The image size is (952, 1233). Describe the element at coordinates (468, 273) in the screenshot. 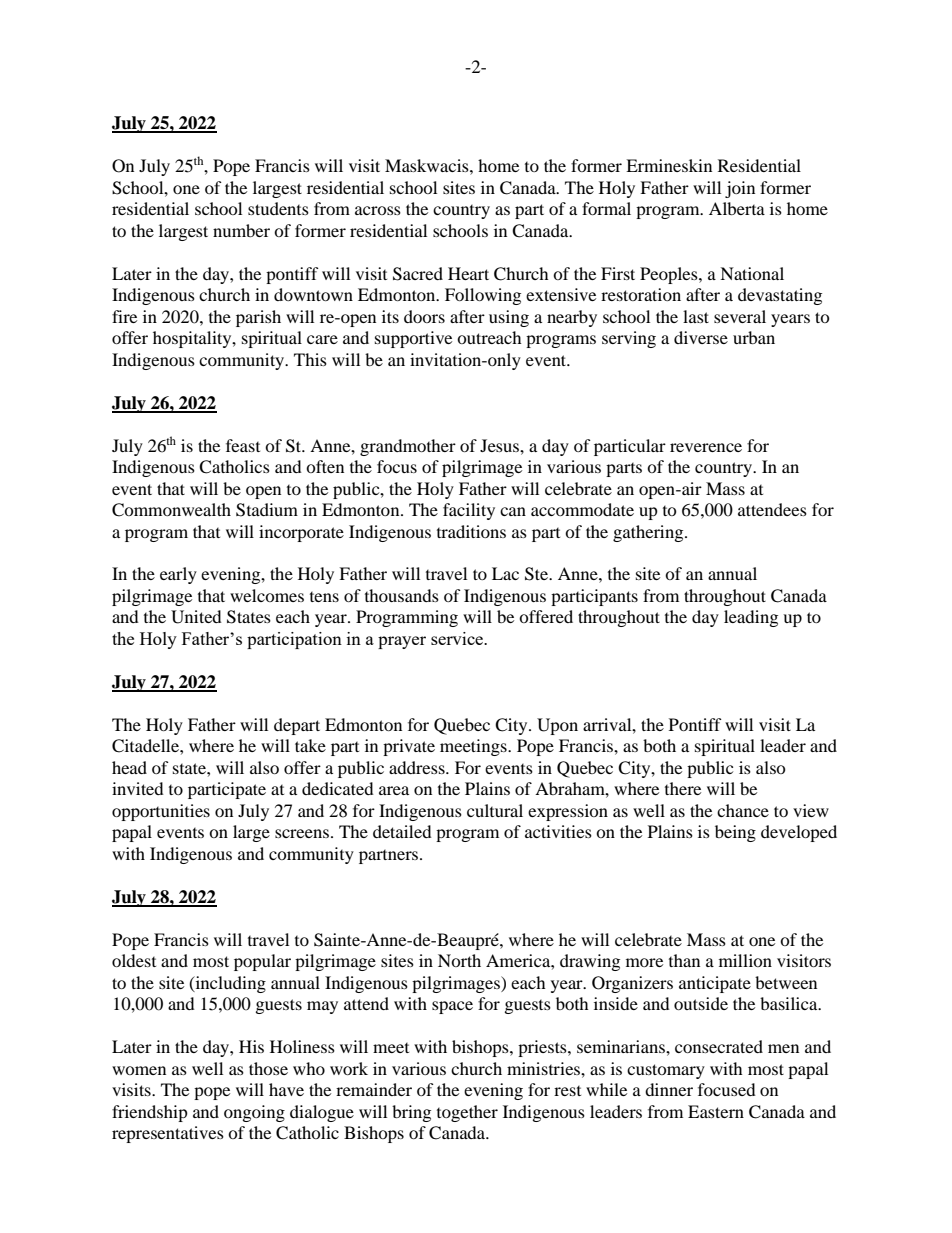

I see `Heart` at that location.
